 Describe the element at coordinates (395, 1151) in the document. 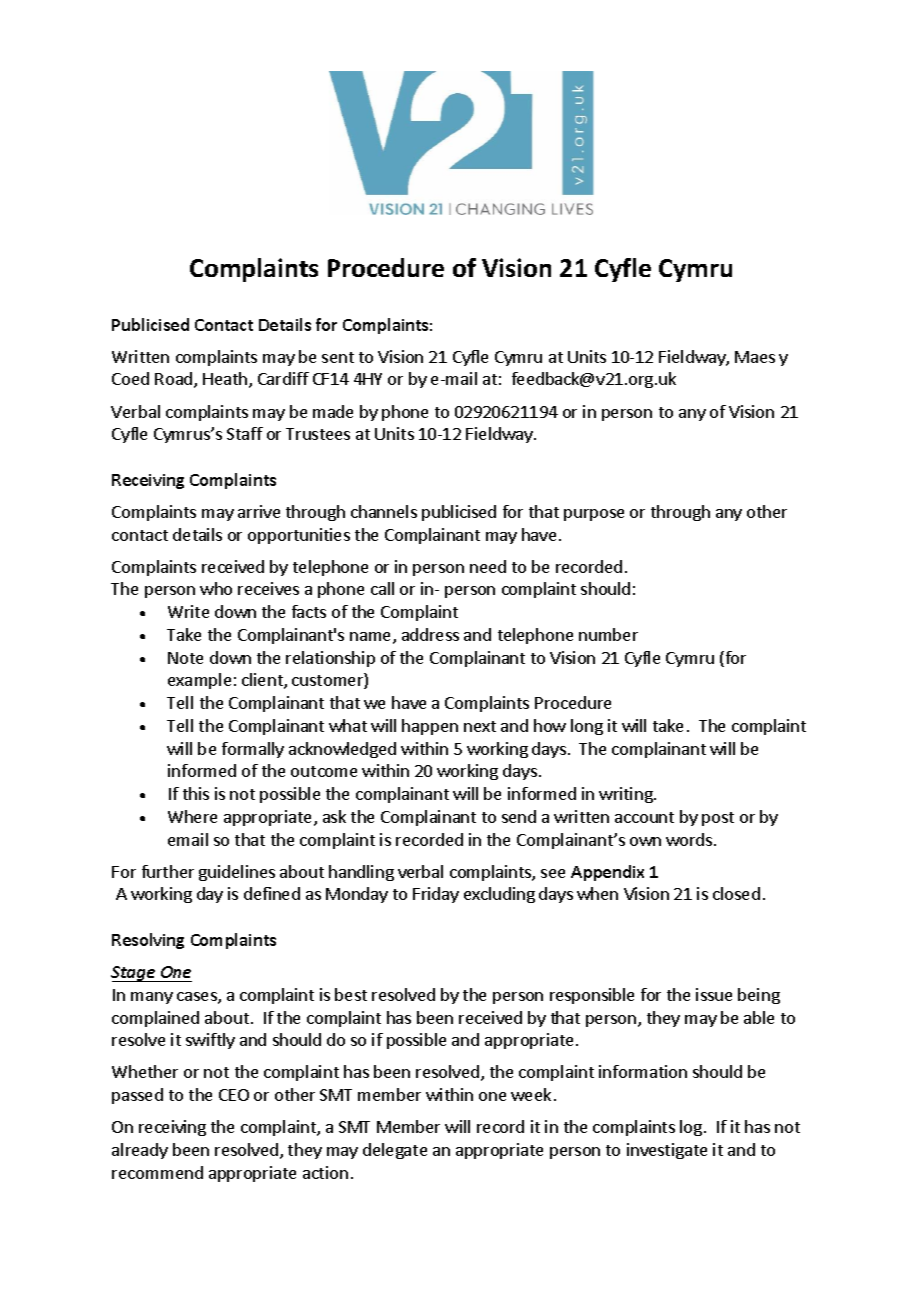

I see `delegate` at that location.
